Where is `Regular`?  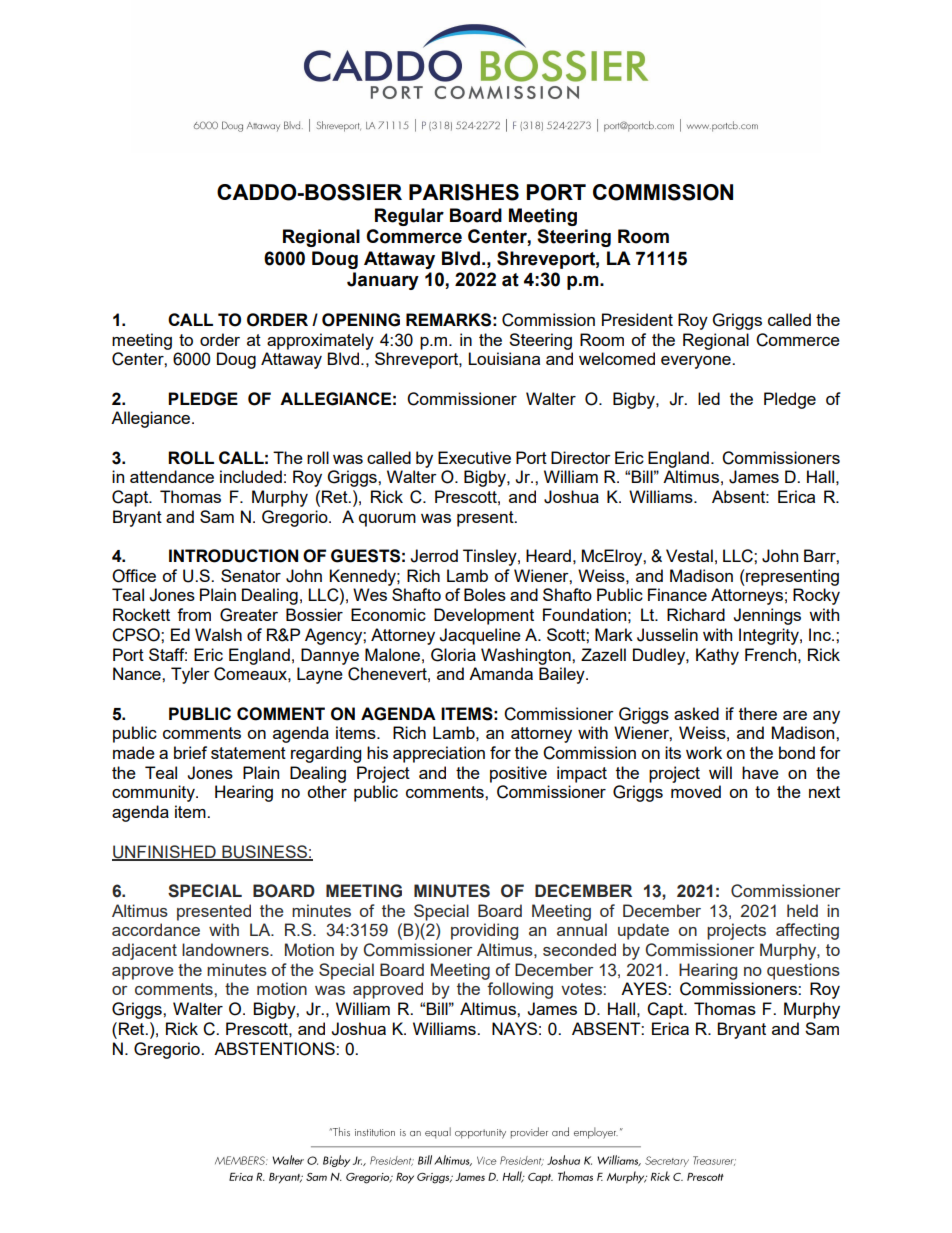
Regular is located at coordinates (409, 217).
